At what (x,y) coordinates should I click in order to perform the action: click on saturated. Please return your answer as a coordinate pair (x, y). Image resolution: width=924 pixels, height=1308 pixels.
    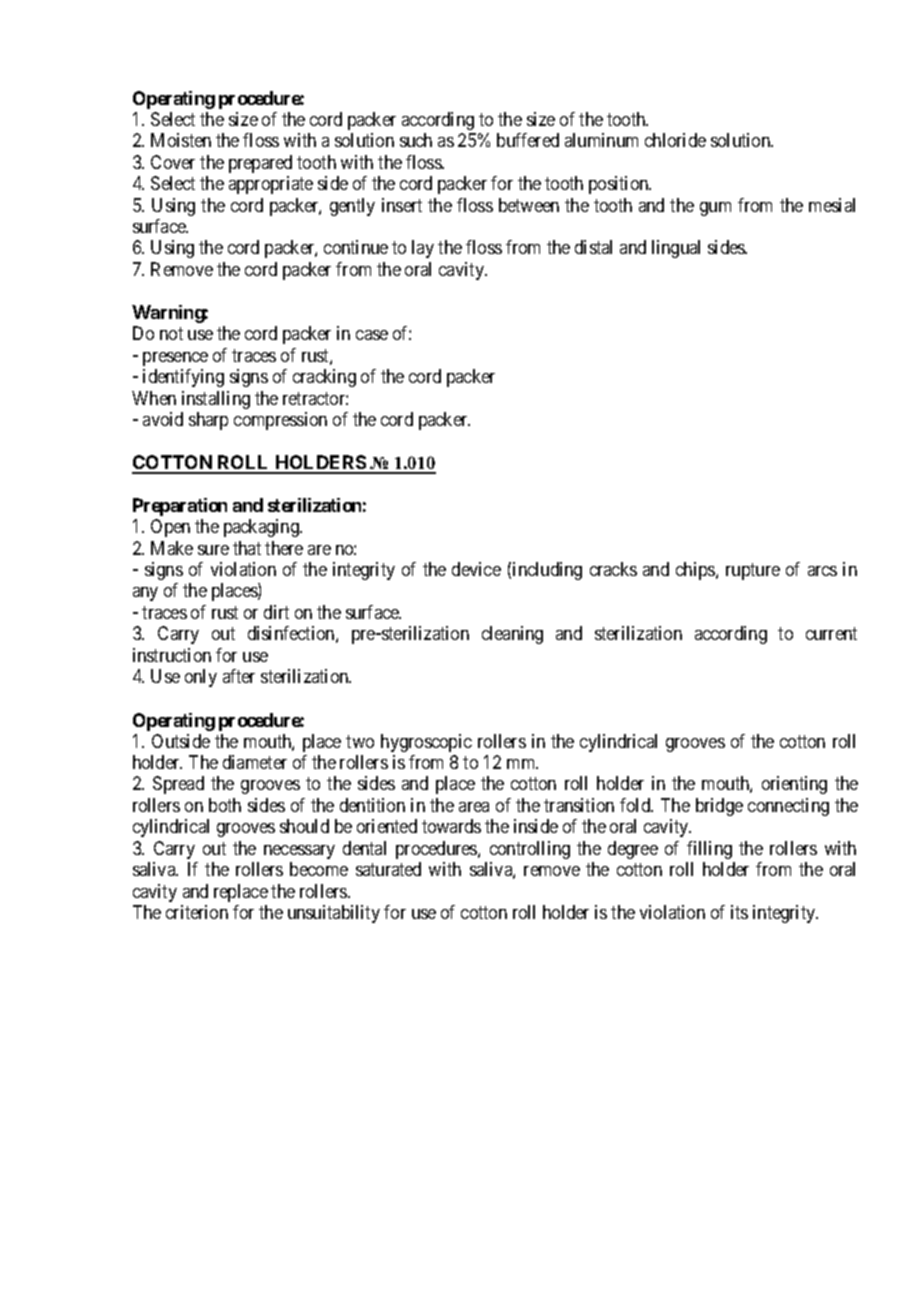
    Looking at the image, I should click on (388, 869).
